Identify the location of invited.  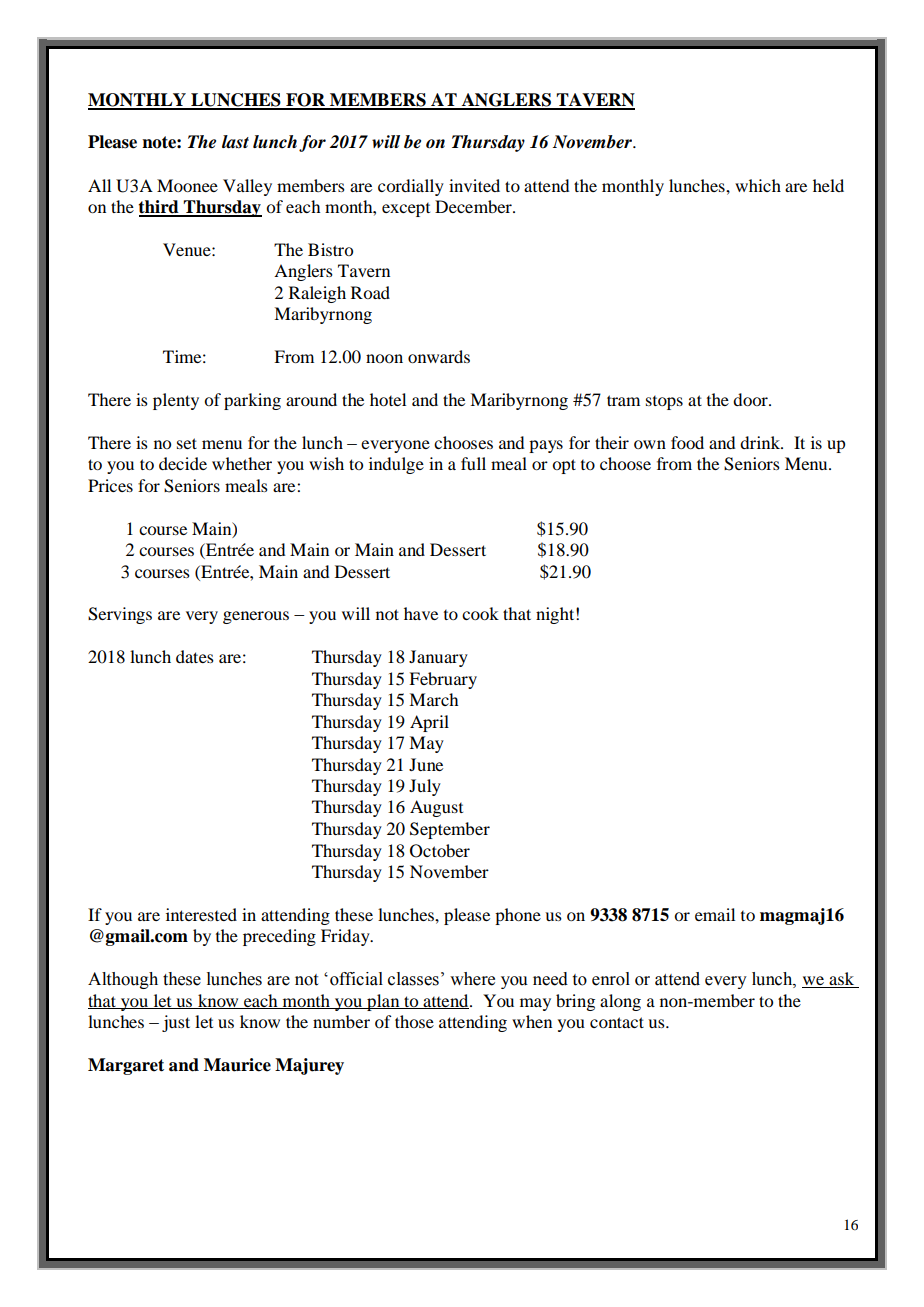
(474, 185).
